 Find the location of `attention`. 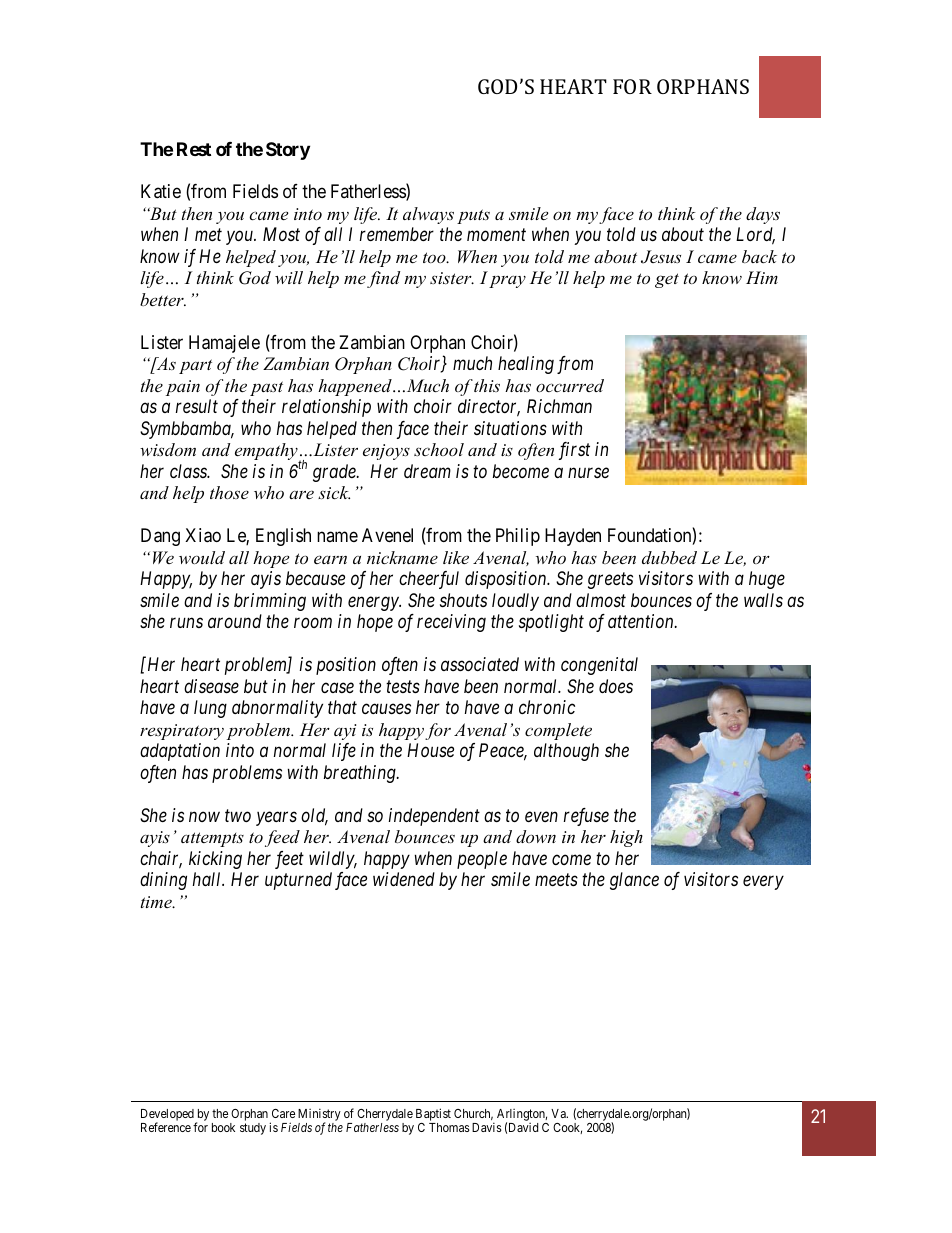

attention is located at coordinates (642, 621).
